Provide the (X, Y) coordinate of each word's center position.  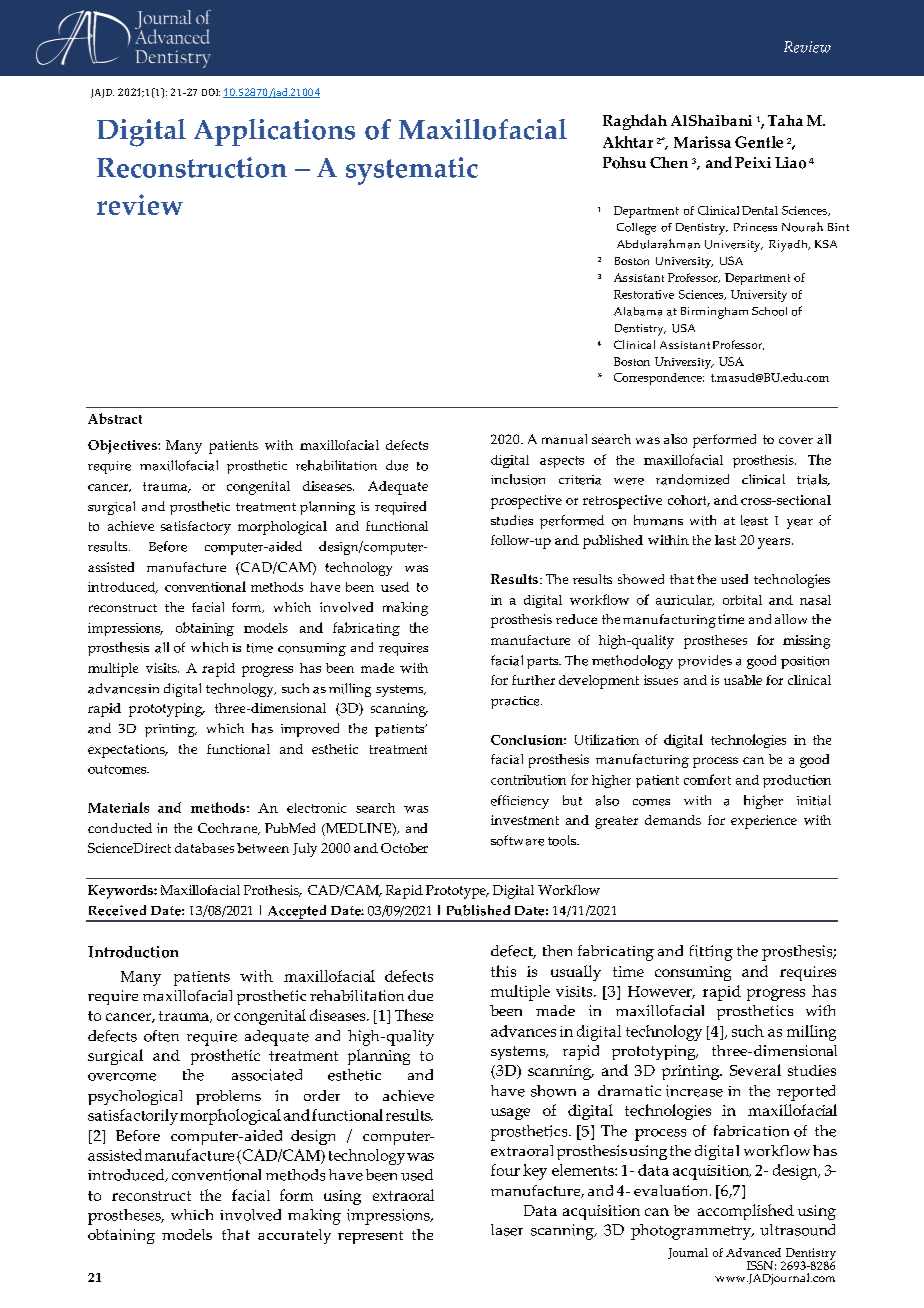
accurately (294, 1236)
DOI (211, 92)
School (769, 311)
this (503, 971)
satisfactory (196, 528)
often (161, 1036)
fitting (711, 953)
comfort (707, 779)
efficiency (520, 802)
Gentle (759, 142)
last (725, 540)
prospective (526, 502)
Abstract (115, 418)
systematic (412, 171)
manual (564, 439)
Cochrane (229, 829)
